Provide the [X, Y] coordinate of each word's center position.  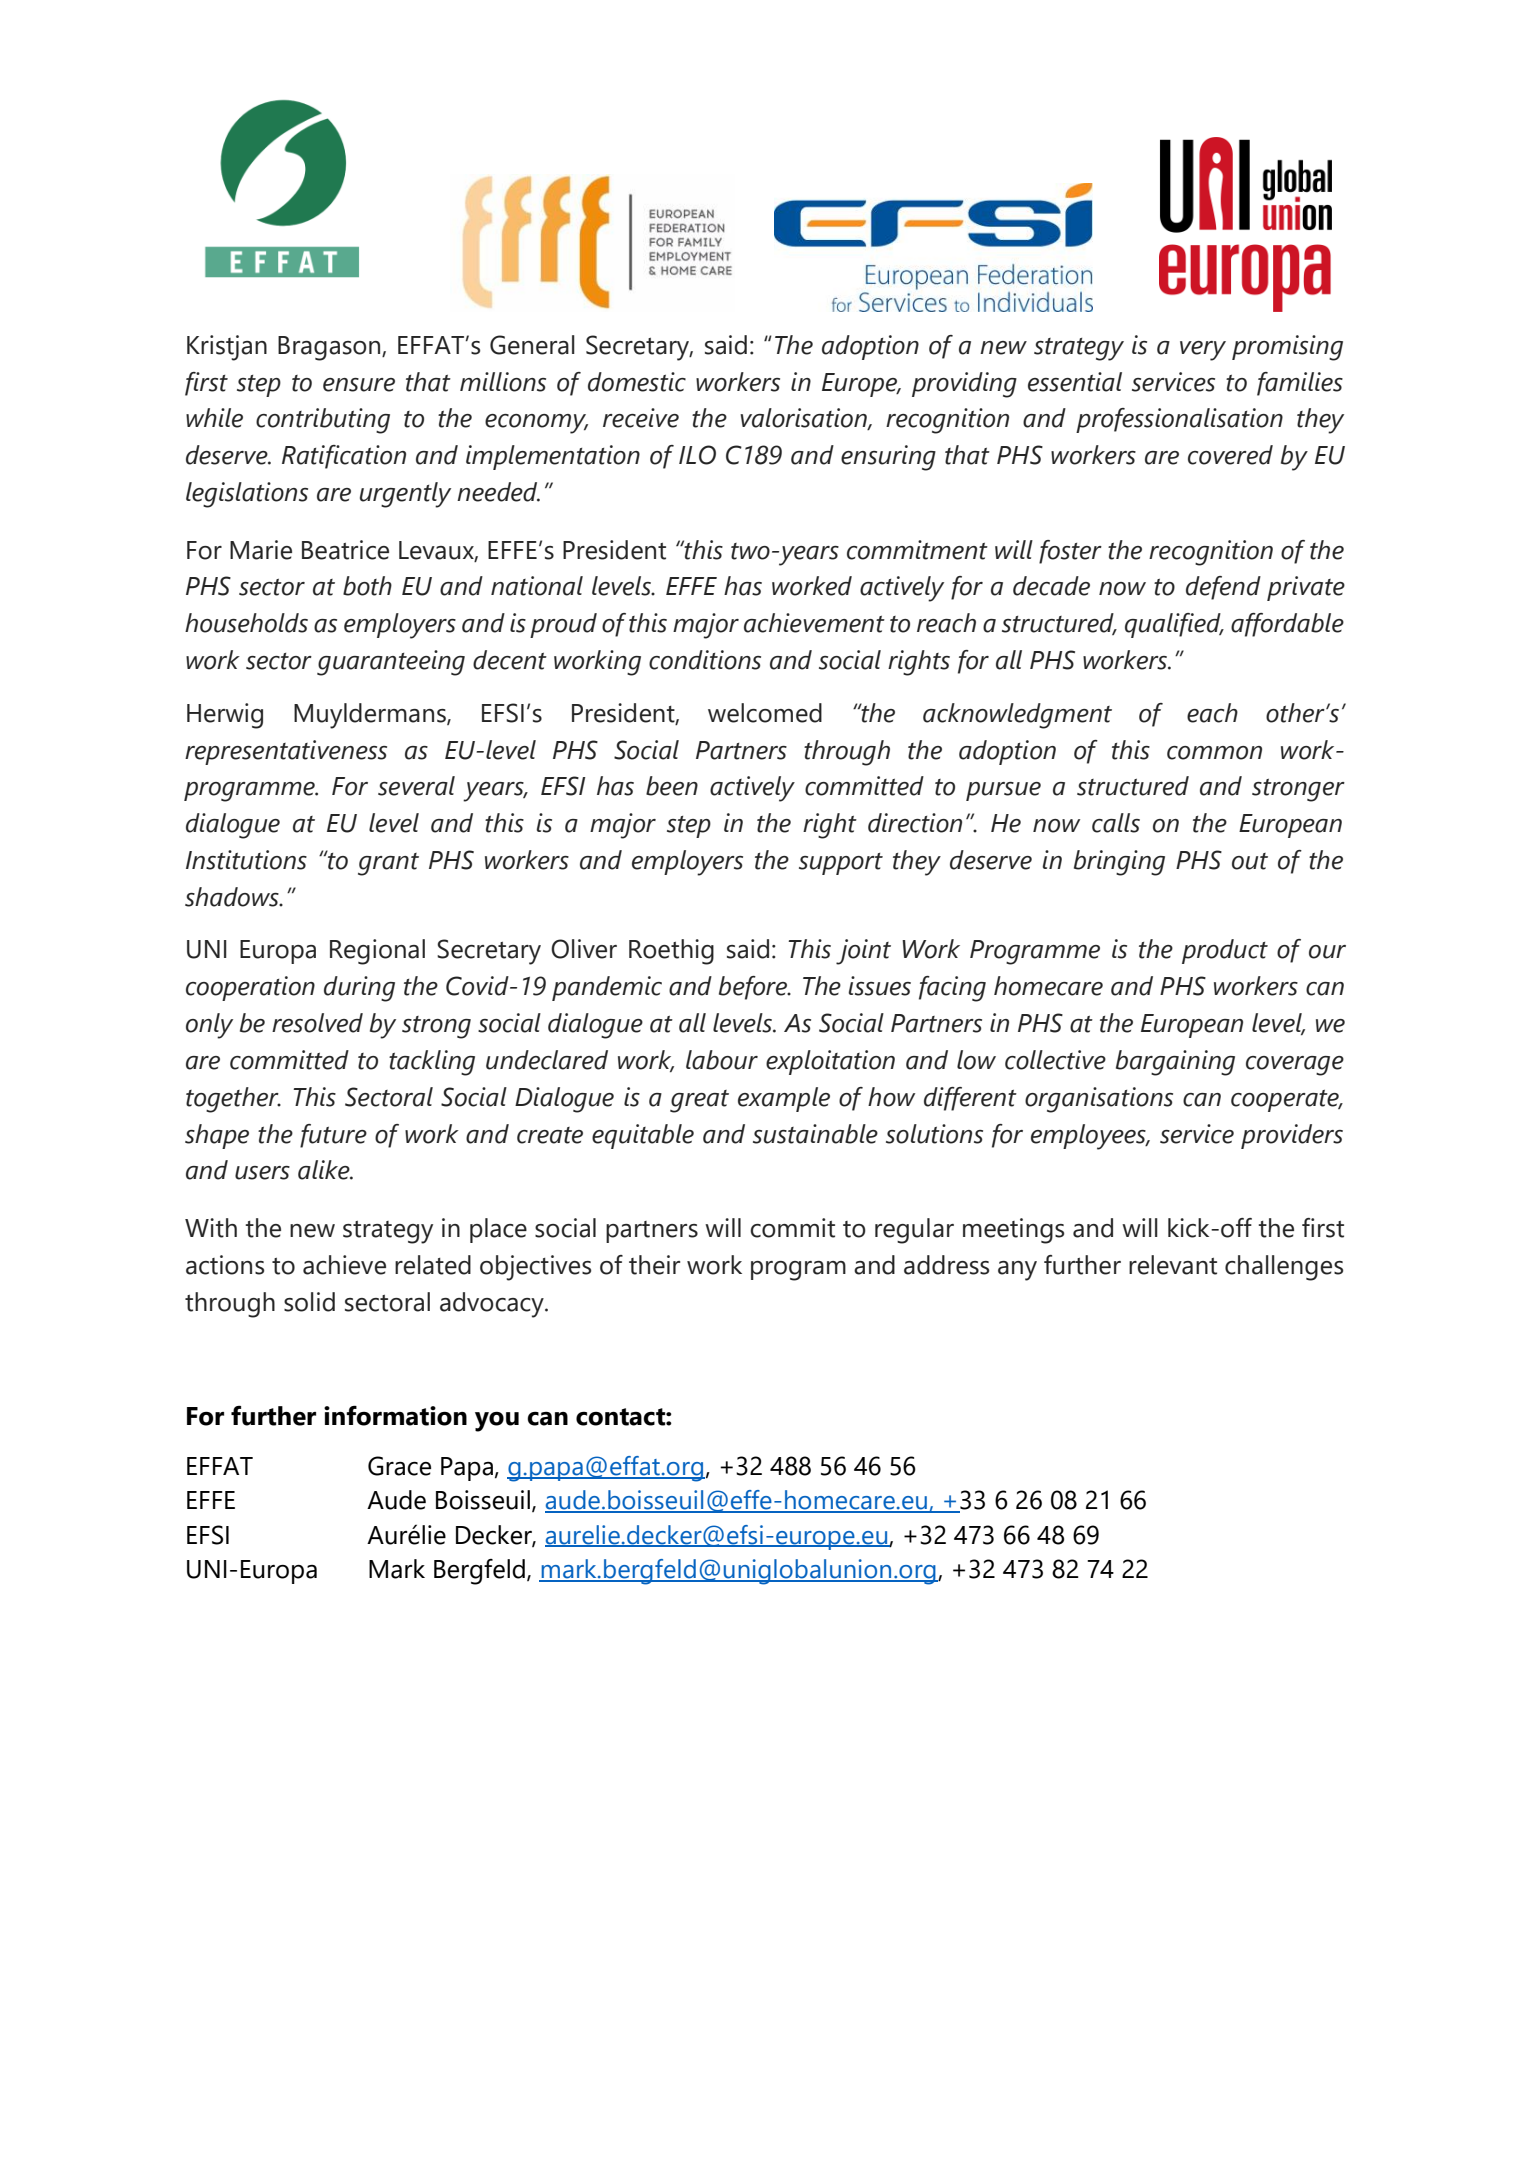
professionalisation [1179, 420]
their [654, 1265]
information [395, 1415]
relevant [1173, 1265]
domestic [637, 382]
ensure [359, 385]
